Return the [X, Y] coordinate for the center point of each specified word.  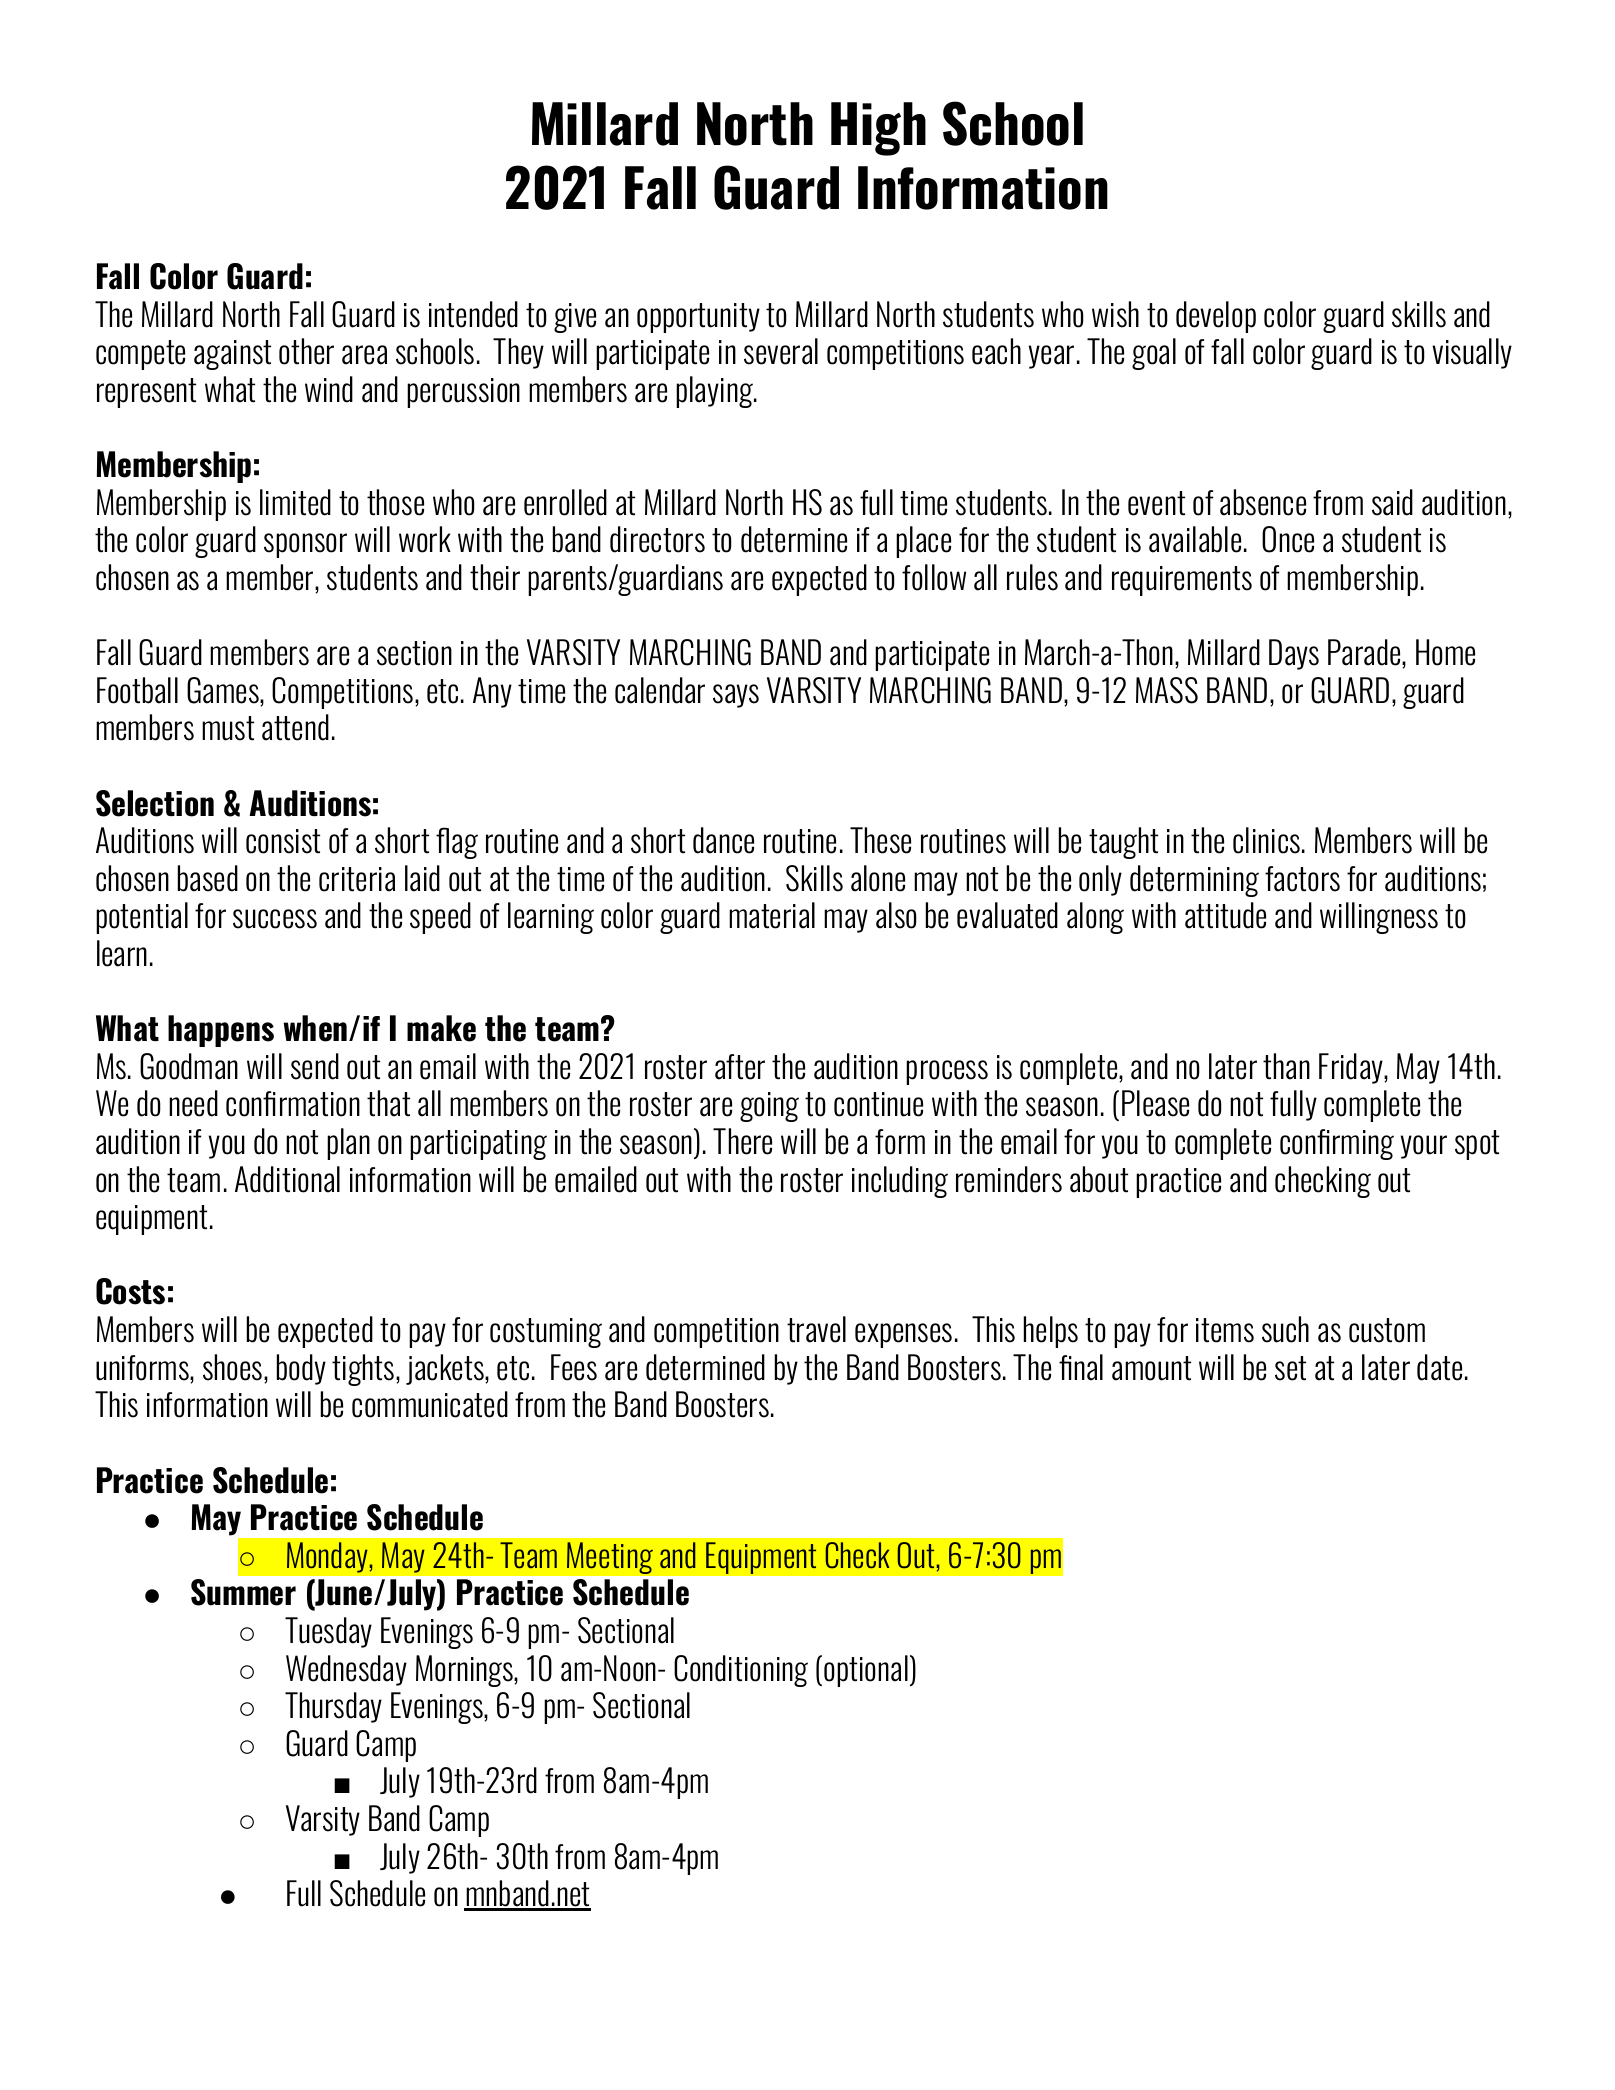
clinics [1268, 840]
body [301, 1369]
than [1286, 1066]
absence [1263, 502]
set [1290, 1368]
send [315, 1066]
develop [1216, 317]
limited [295, 502]
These [880, 840]
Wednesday [346, 1670]
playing [716, 392]
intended [473, 314]
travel [816, 1329]
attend [295, 727]
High [878, 129]
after [740, 1067]
